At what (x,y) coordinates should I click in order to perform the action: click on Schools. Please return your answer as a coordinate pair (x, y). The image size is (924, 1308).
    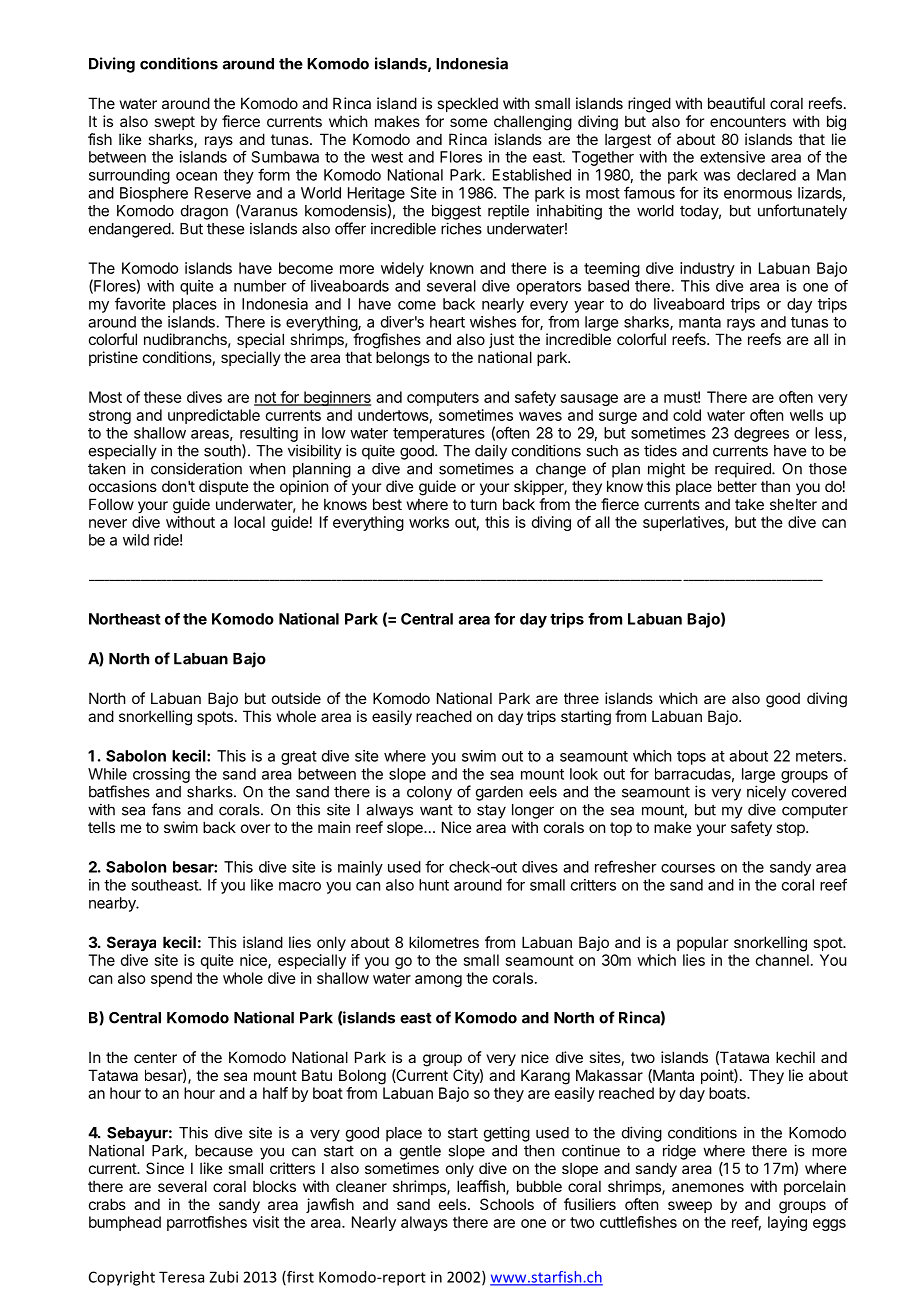
    Looking at the image, I should click on (507, 1204).
